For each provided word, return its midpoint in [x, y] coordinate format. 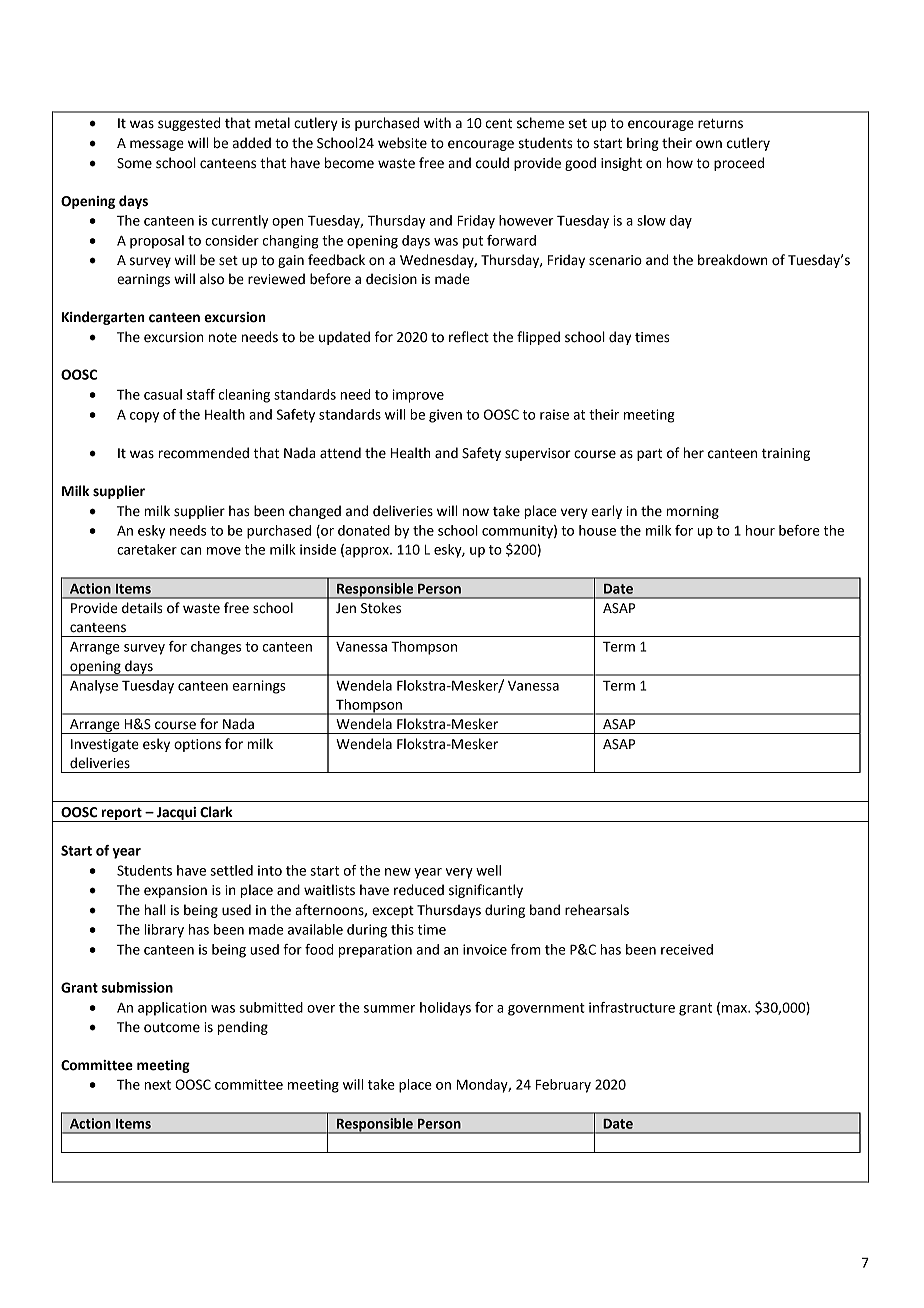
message [157, 145]
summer [389, 1009]
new [398, 872]
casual [163, 394]
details [142, 608]
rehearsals [597, 910]
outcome [172, 1028]
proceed [739, 164]
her [693, 453]
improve [418, 396]
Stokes [381, 608]
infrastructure [632, 1007]
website [402, 143]
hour [760, 530]
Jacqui [176, 814]
